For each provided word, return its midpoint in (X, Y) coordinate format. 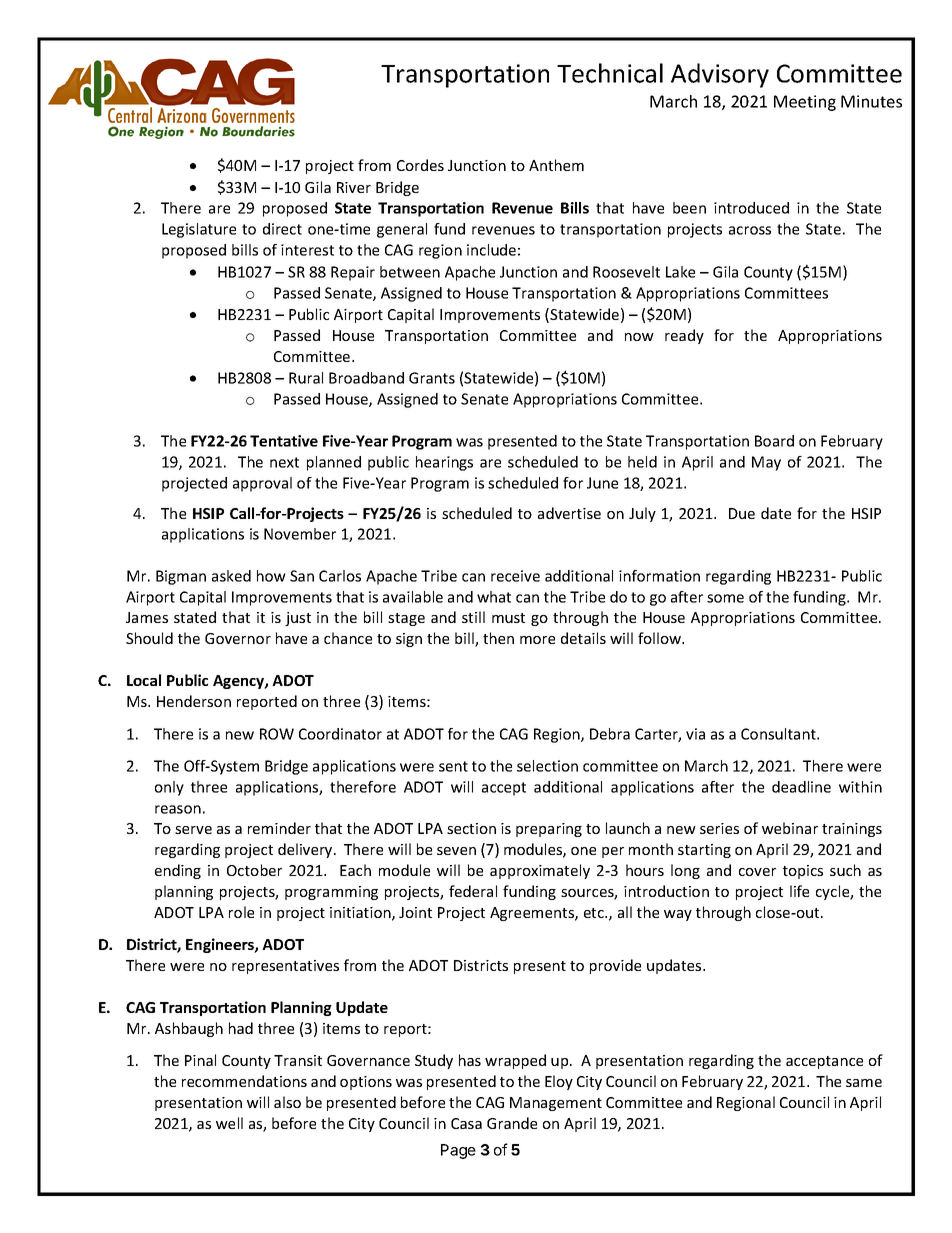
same (864, 1083)
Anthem (556, 165)
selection (547, 766)
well (229, 1123)
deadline (801, 787)
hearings (444, 463)
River (354, 187)
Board (774, 441)
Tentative (284, 441)
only (169, 788)
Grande (512, 1123)
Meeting (805, 103)
